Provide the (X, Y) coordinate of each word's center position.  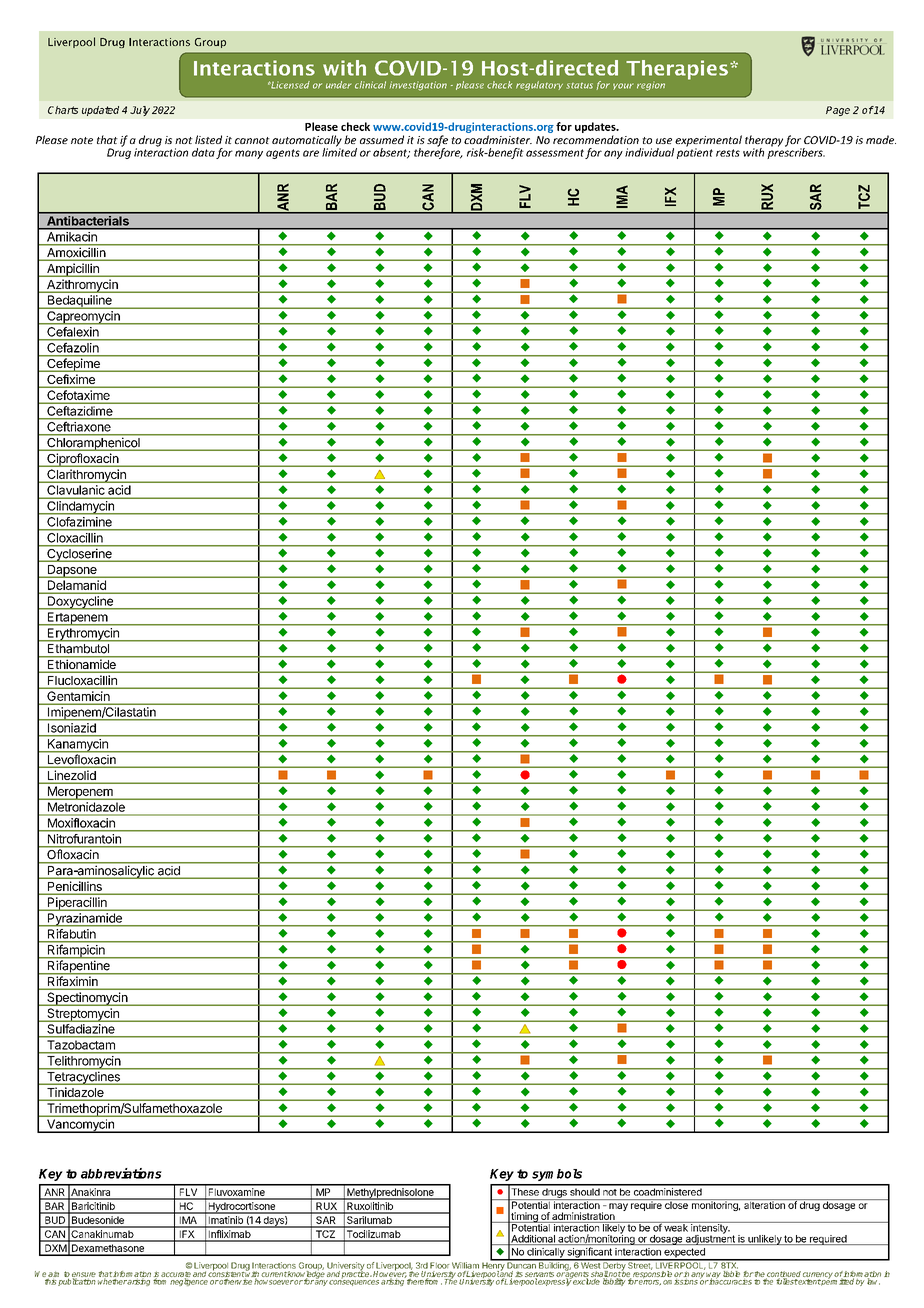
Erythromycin (83, 634)
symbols (557, 1175)
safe (437, 142)
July (140, 111)
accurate (176, 1275)
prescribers (796, 152)
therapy (764, 142)
